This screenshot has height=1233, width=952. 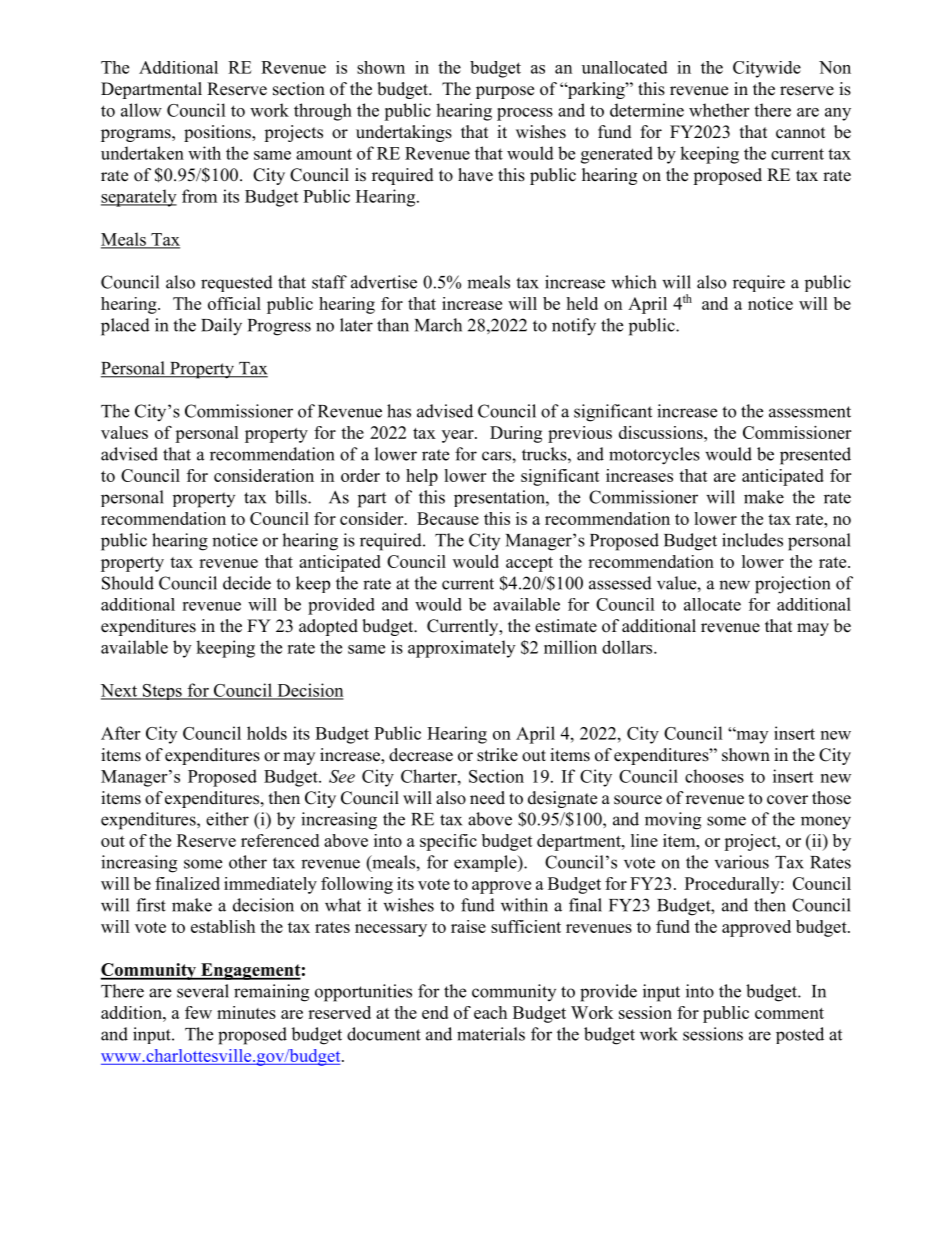 What do you see at coordinates (198, 1012) in the screenshot?
I see `few` at bounding box center [198, 1012].
